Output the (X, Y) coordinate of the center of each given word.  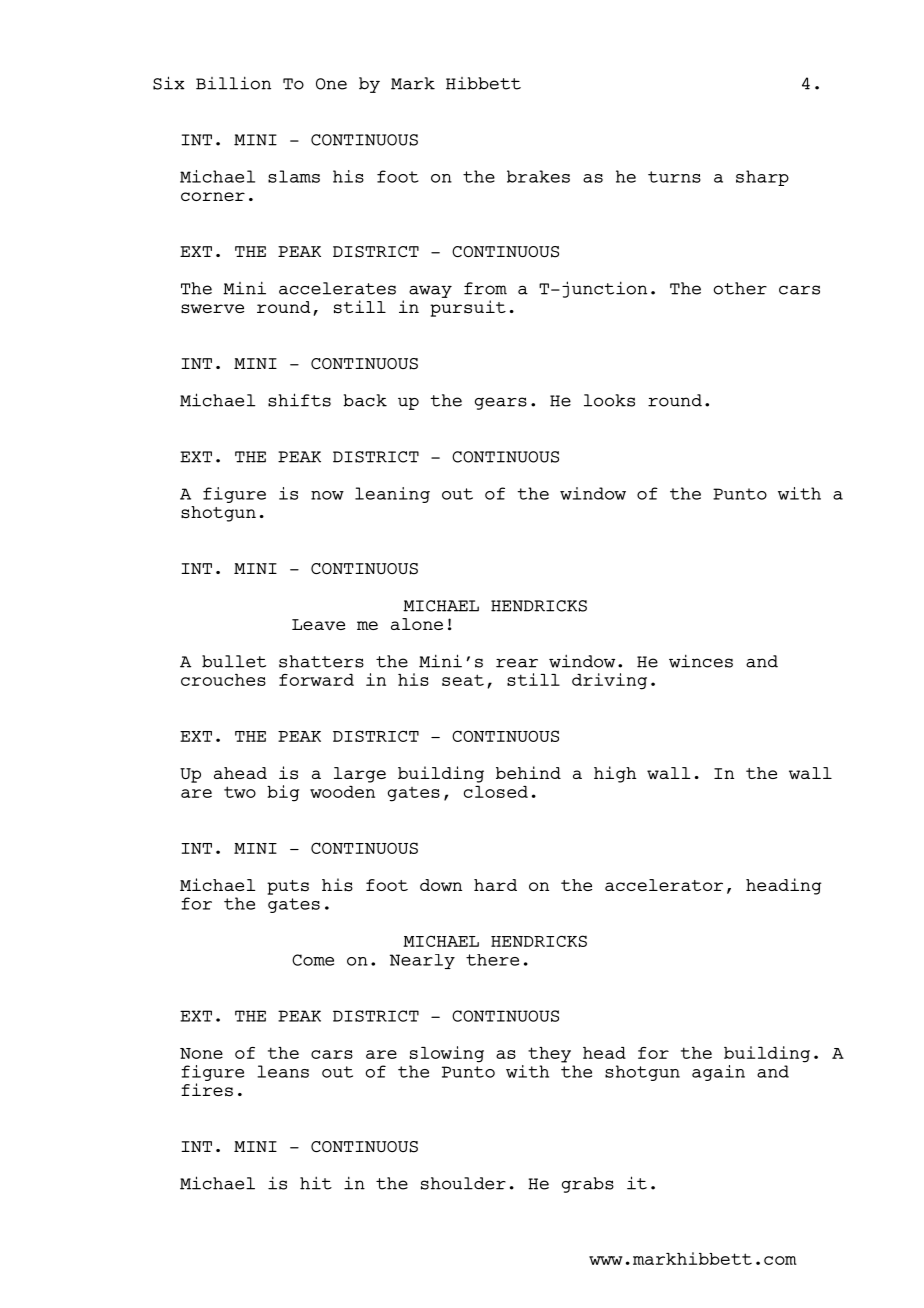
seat (463, 680)
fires (207, 1090)
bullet (234, 661)
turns (674, 177)
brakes (538, 176)
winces (701, 661)
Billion (233, 83)
